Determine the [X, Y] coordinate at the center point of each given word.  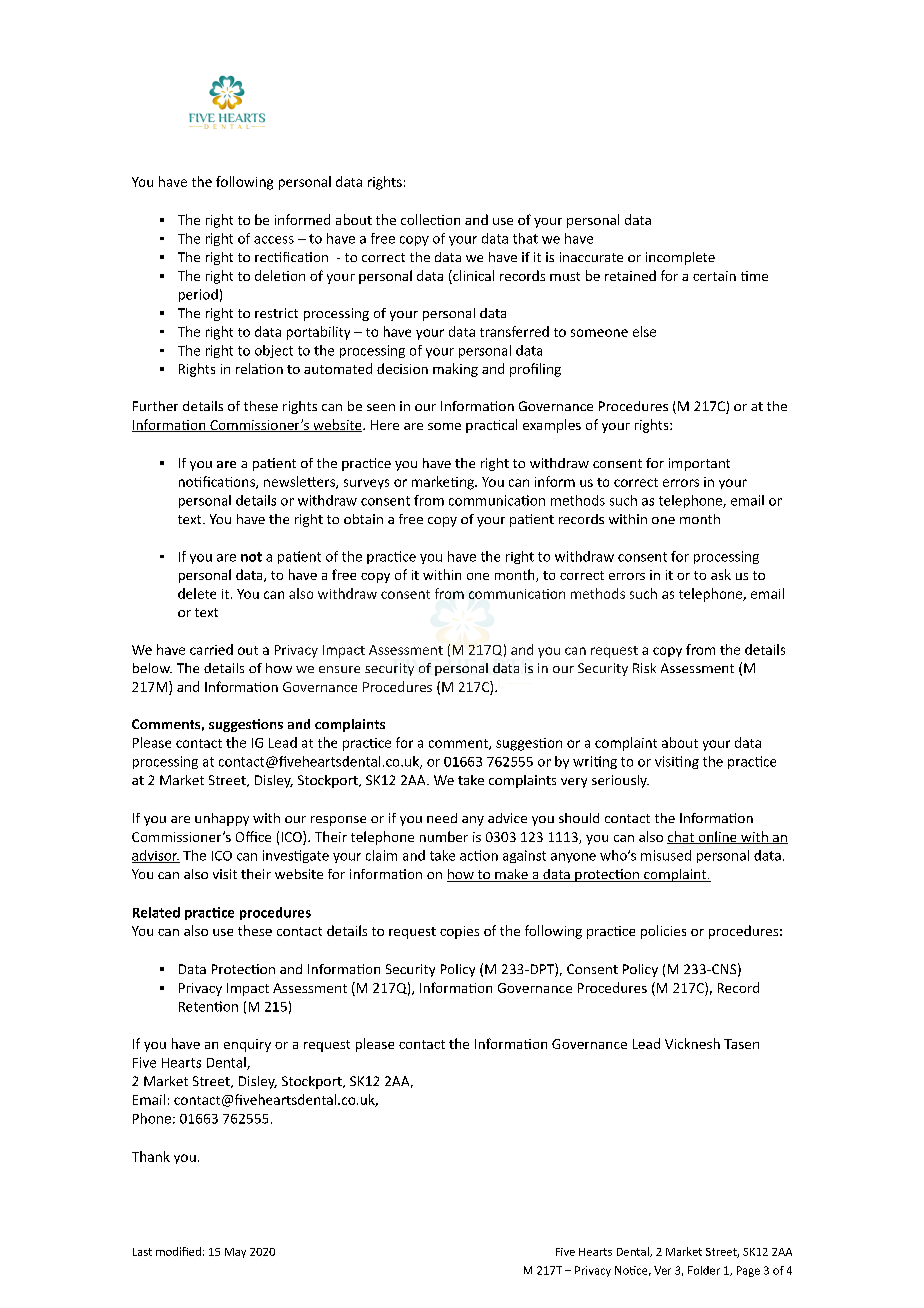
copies [459, 932]
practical [491, 426]
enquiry [247, 1045]
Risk [644, 668]
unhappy [222, 819]
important [699, 464]
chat [681, 837]
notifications [218, 482]
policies [663, 932]
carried [211, 649]
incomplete [680, 258]
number [444, 836]
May [235, 1253]
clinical [472, 275]
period [198, 295]
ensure [339, 669]
